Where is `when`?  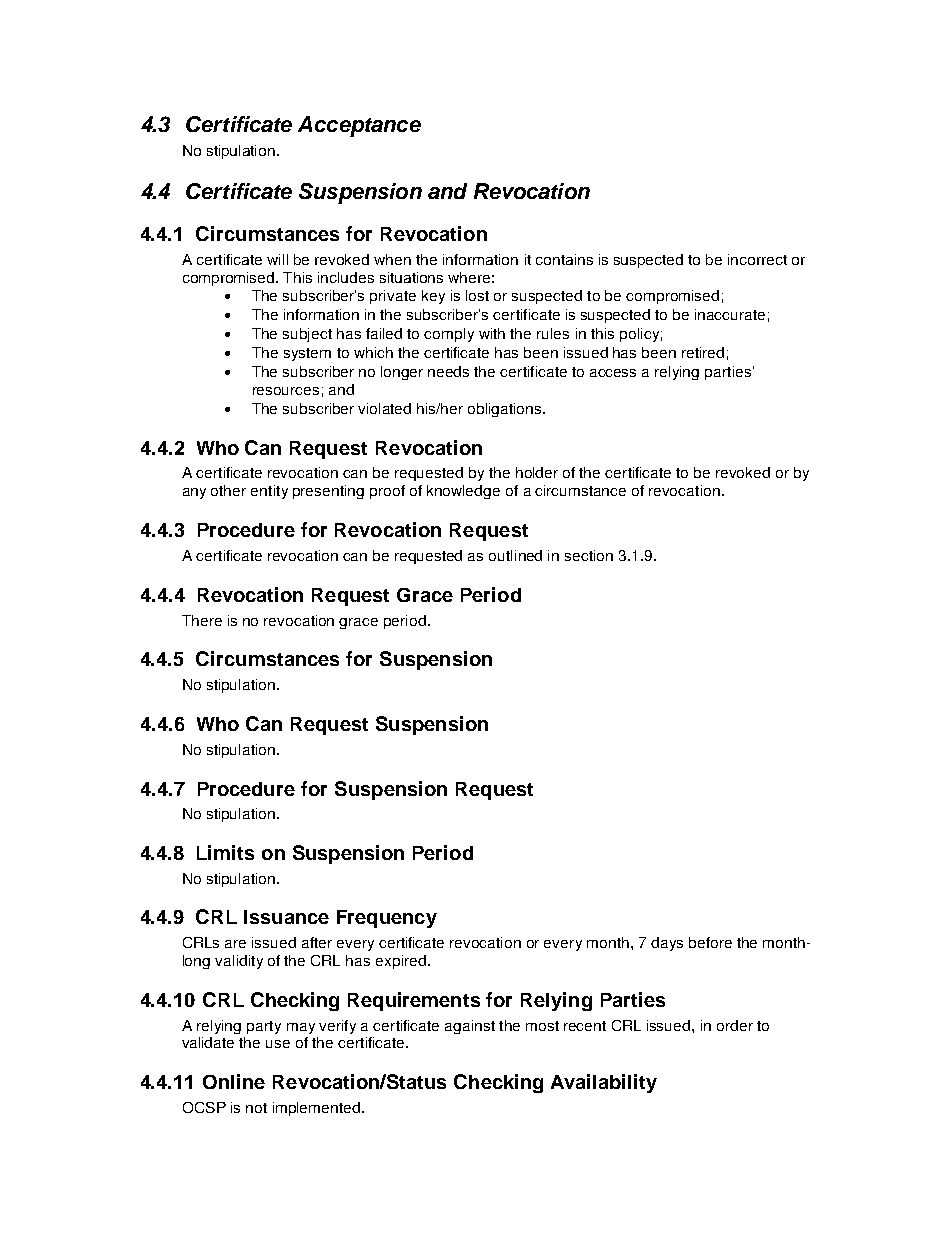
when is located at coordinates (392, 259).
